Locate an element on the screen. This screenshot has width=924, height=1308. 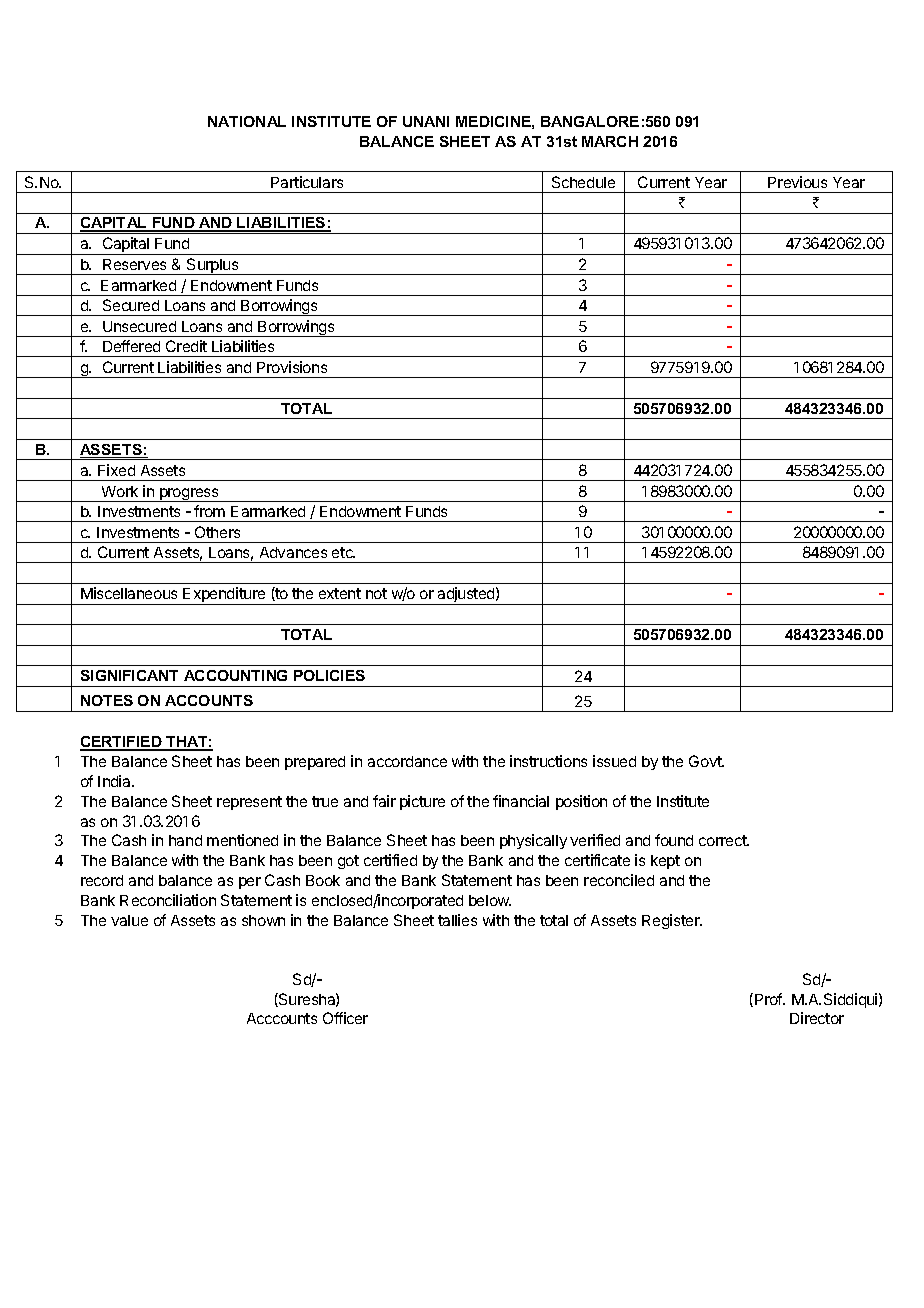
accordance is located at coordinates (407, 761).
